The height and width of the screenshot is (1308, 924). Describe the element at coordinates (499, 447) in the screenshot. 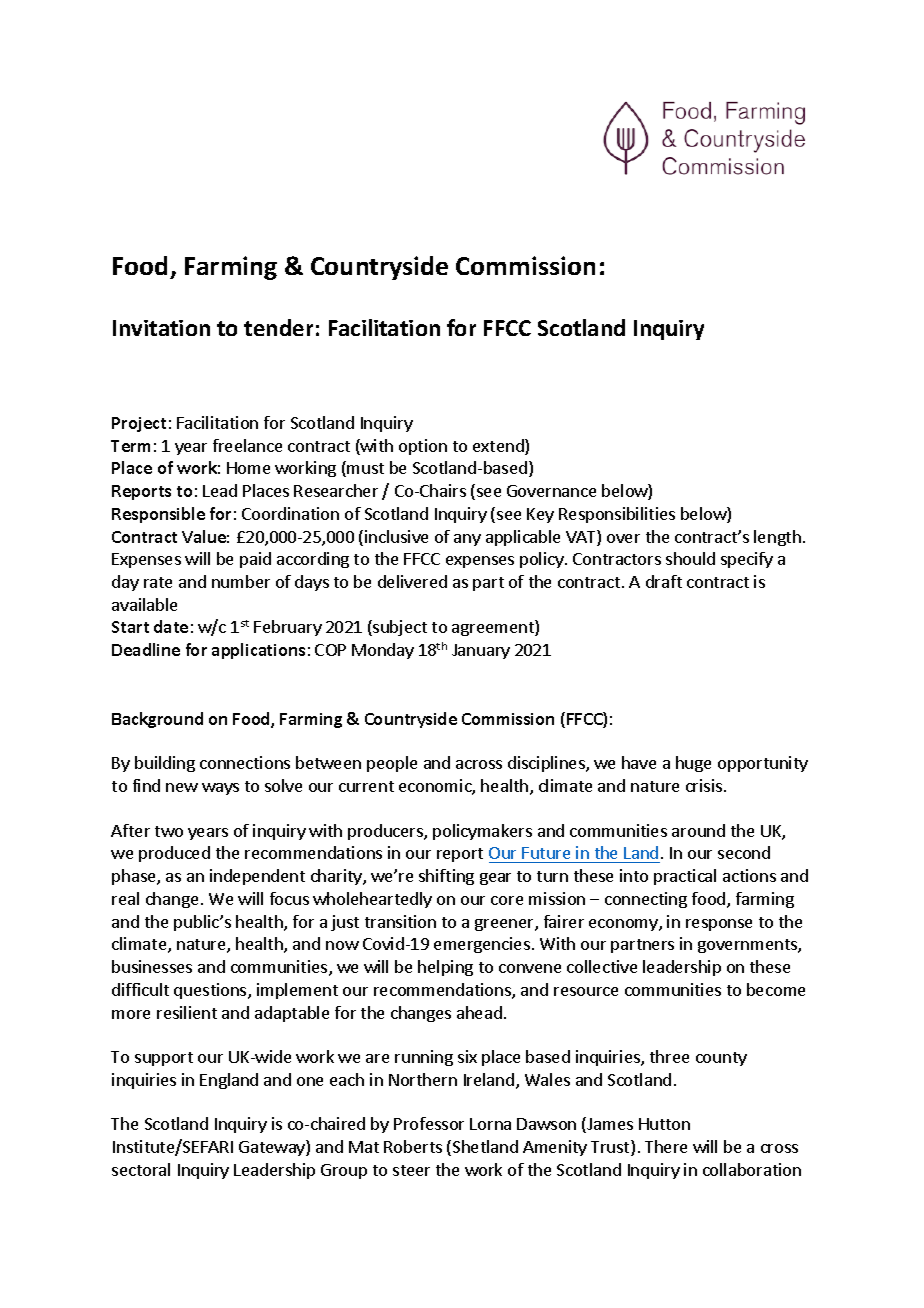

I see `extend` at that location.
